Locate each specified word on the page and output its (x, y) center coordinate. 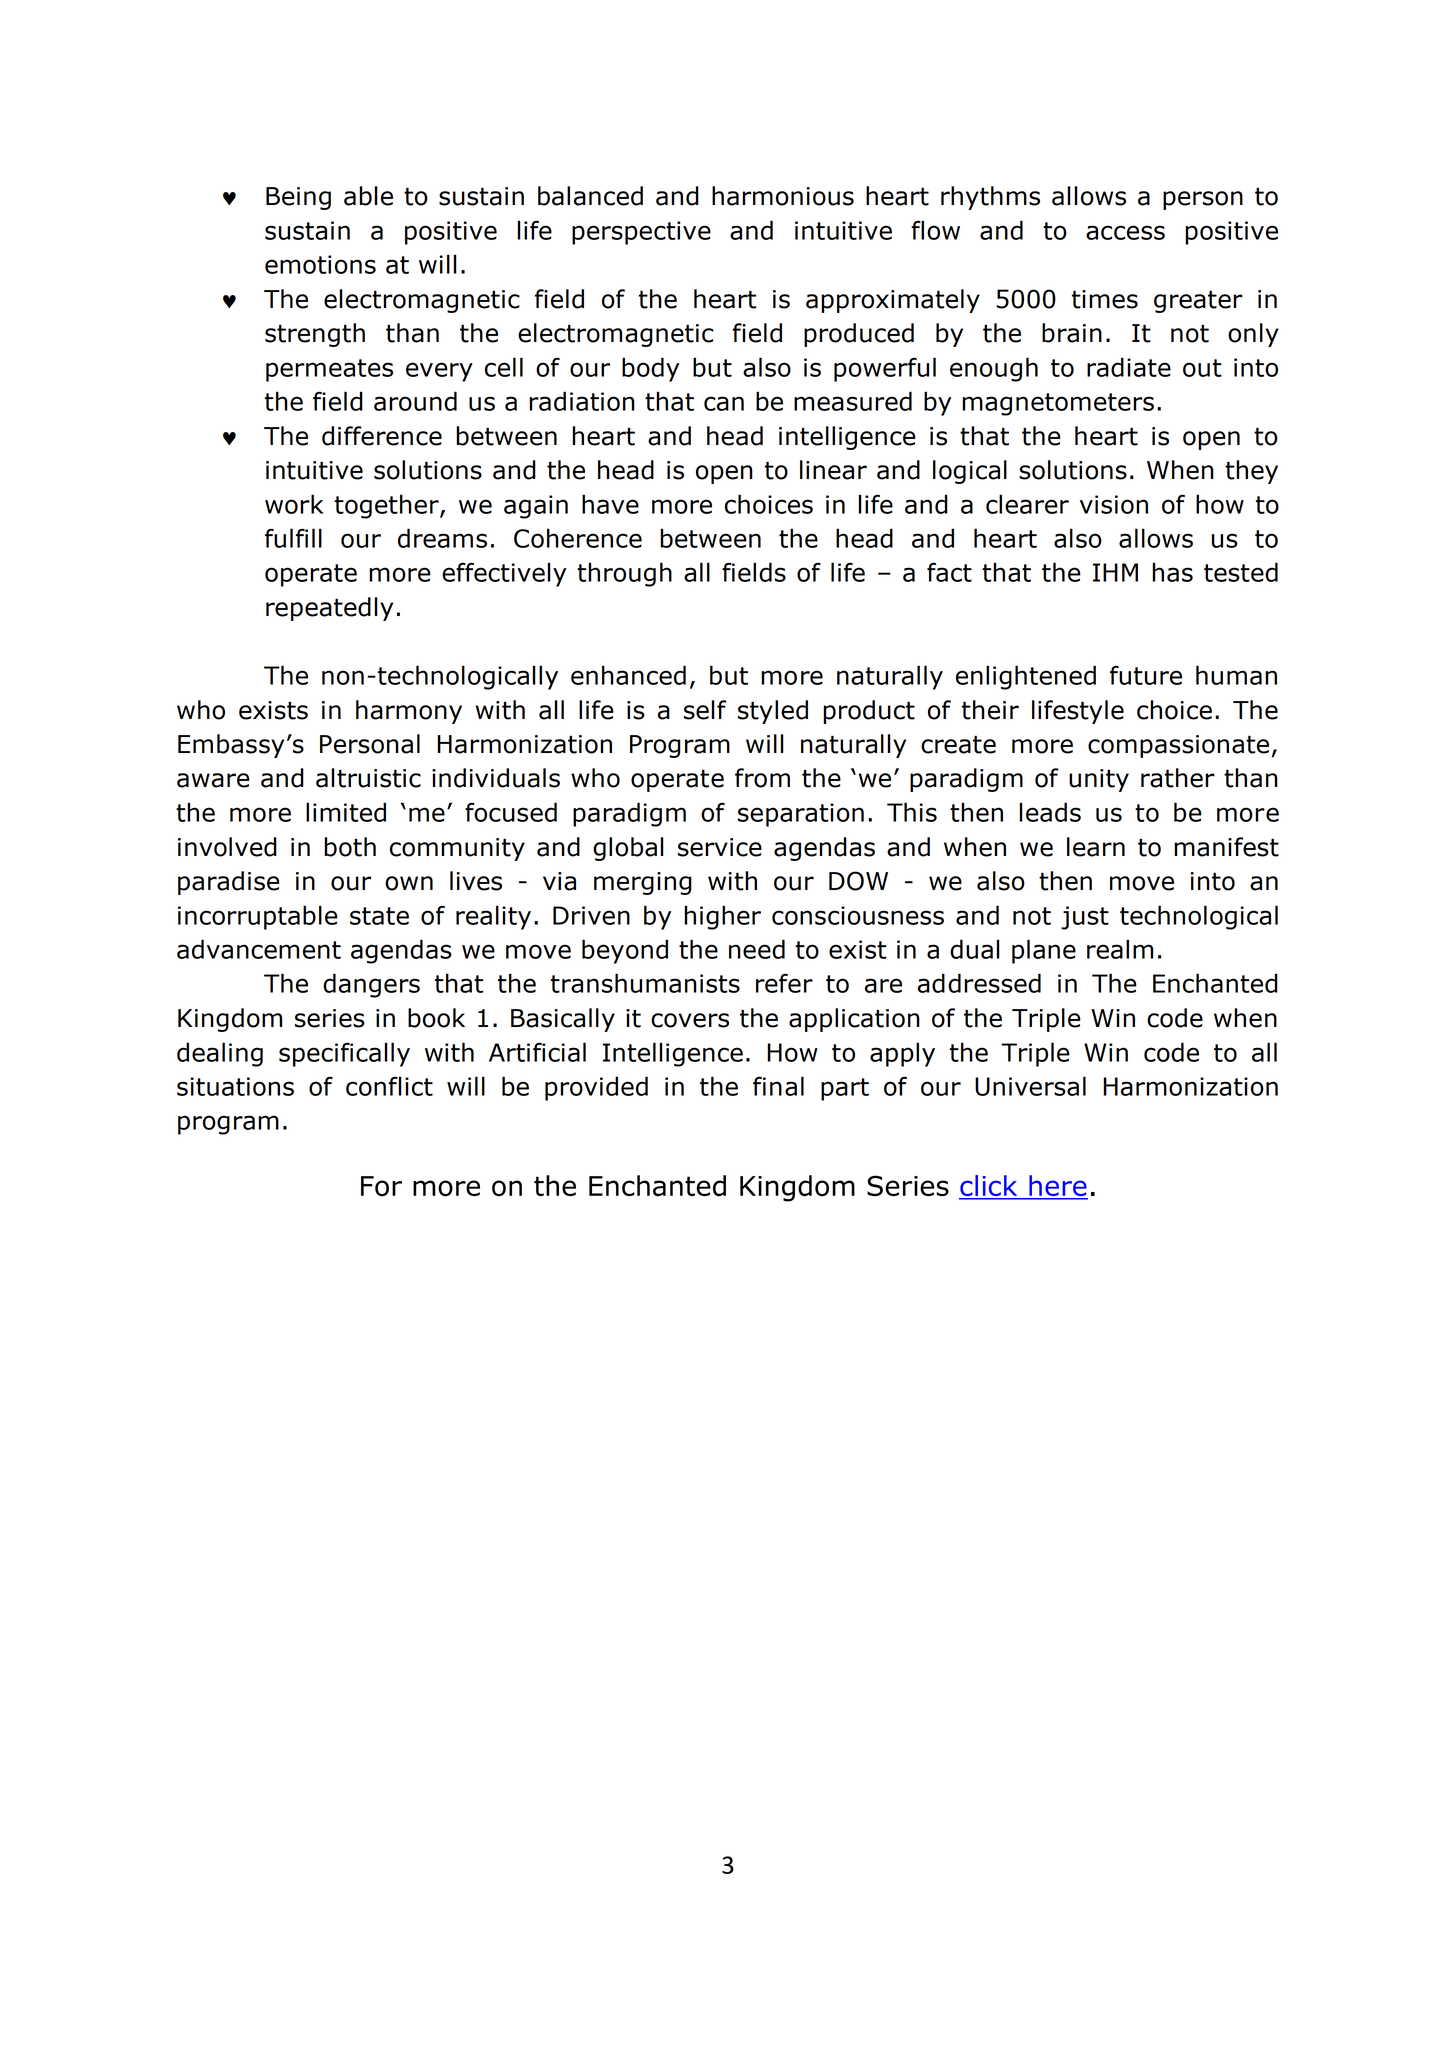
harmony (409, 712)
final (778, 1086)
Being (298, 198)
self (705, 710)
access (1125, 232)
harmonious (783, 196)
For (381, 1186)
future (1146, 675)
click (989, 1187)
